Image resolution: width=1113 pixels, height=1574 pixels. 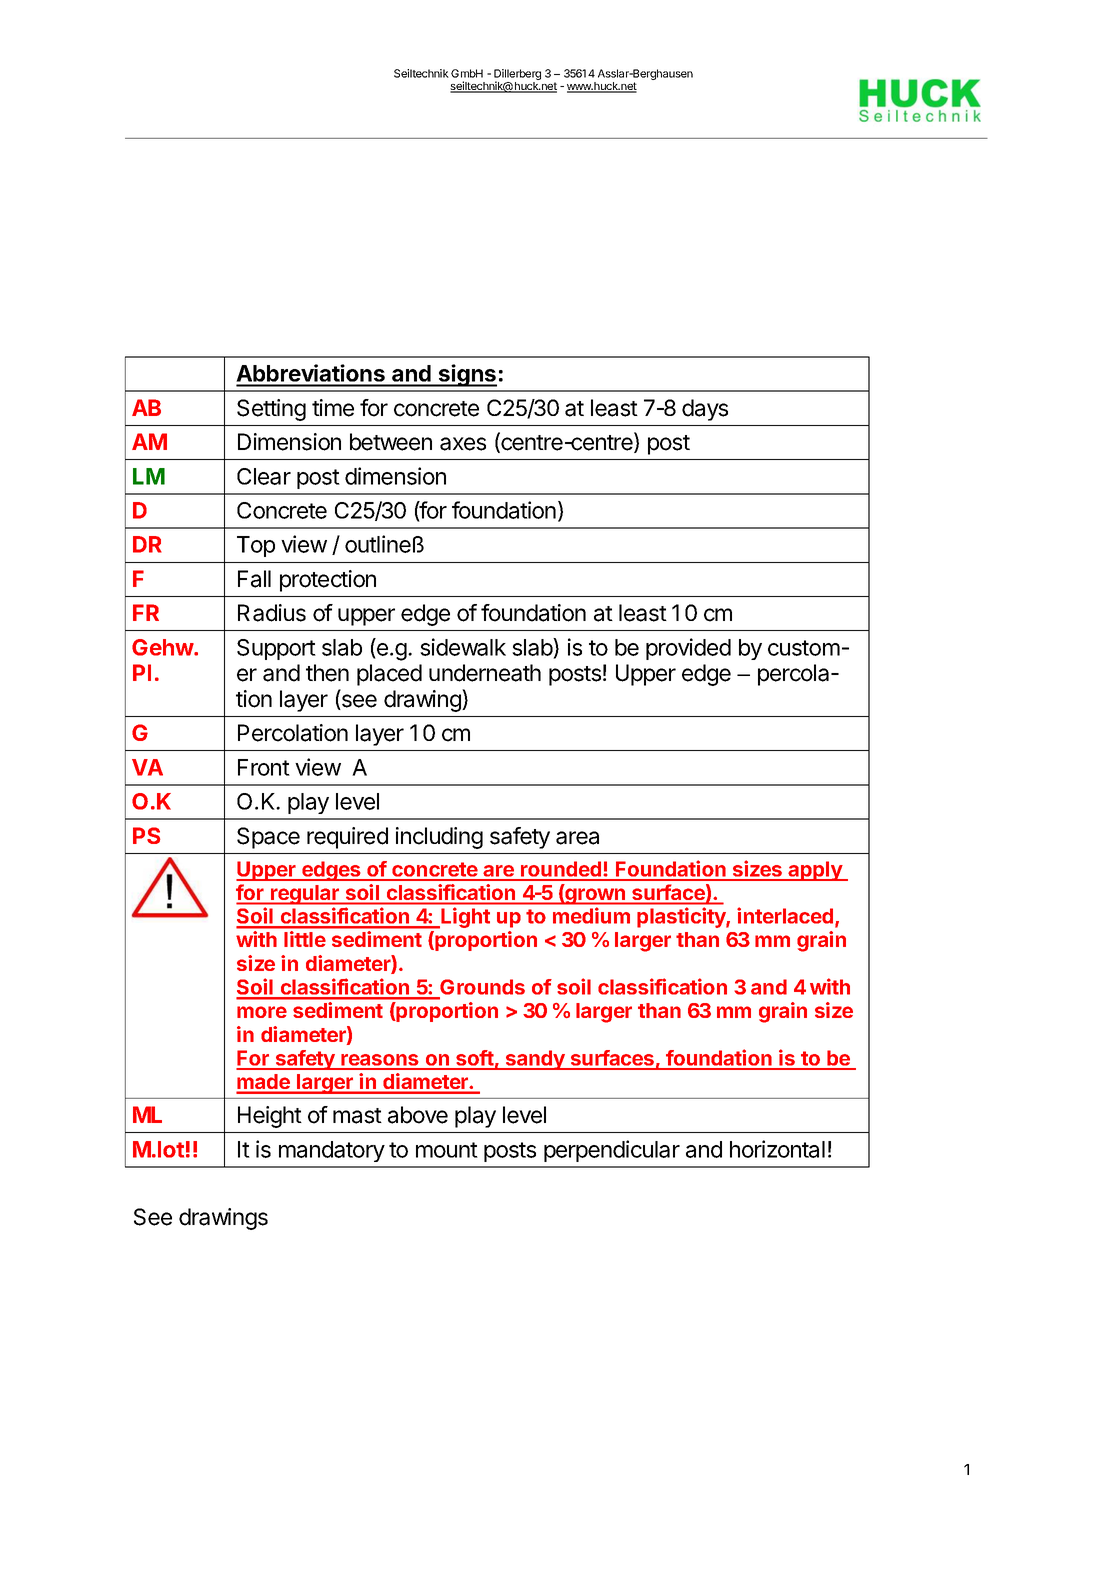 What do you see at coordinates (777, 1149) in the document?
I see `horizontal` at bounding box center [777, 1149].
